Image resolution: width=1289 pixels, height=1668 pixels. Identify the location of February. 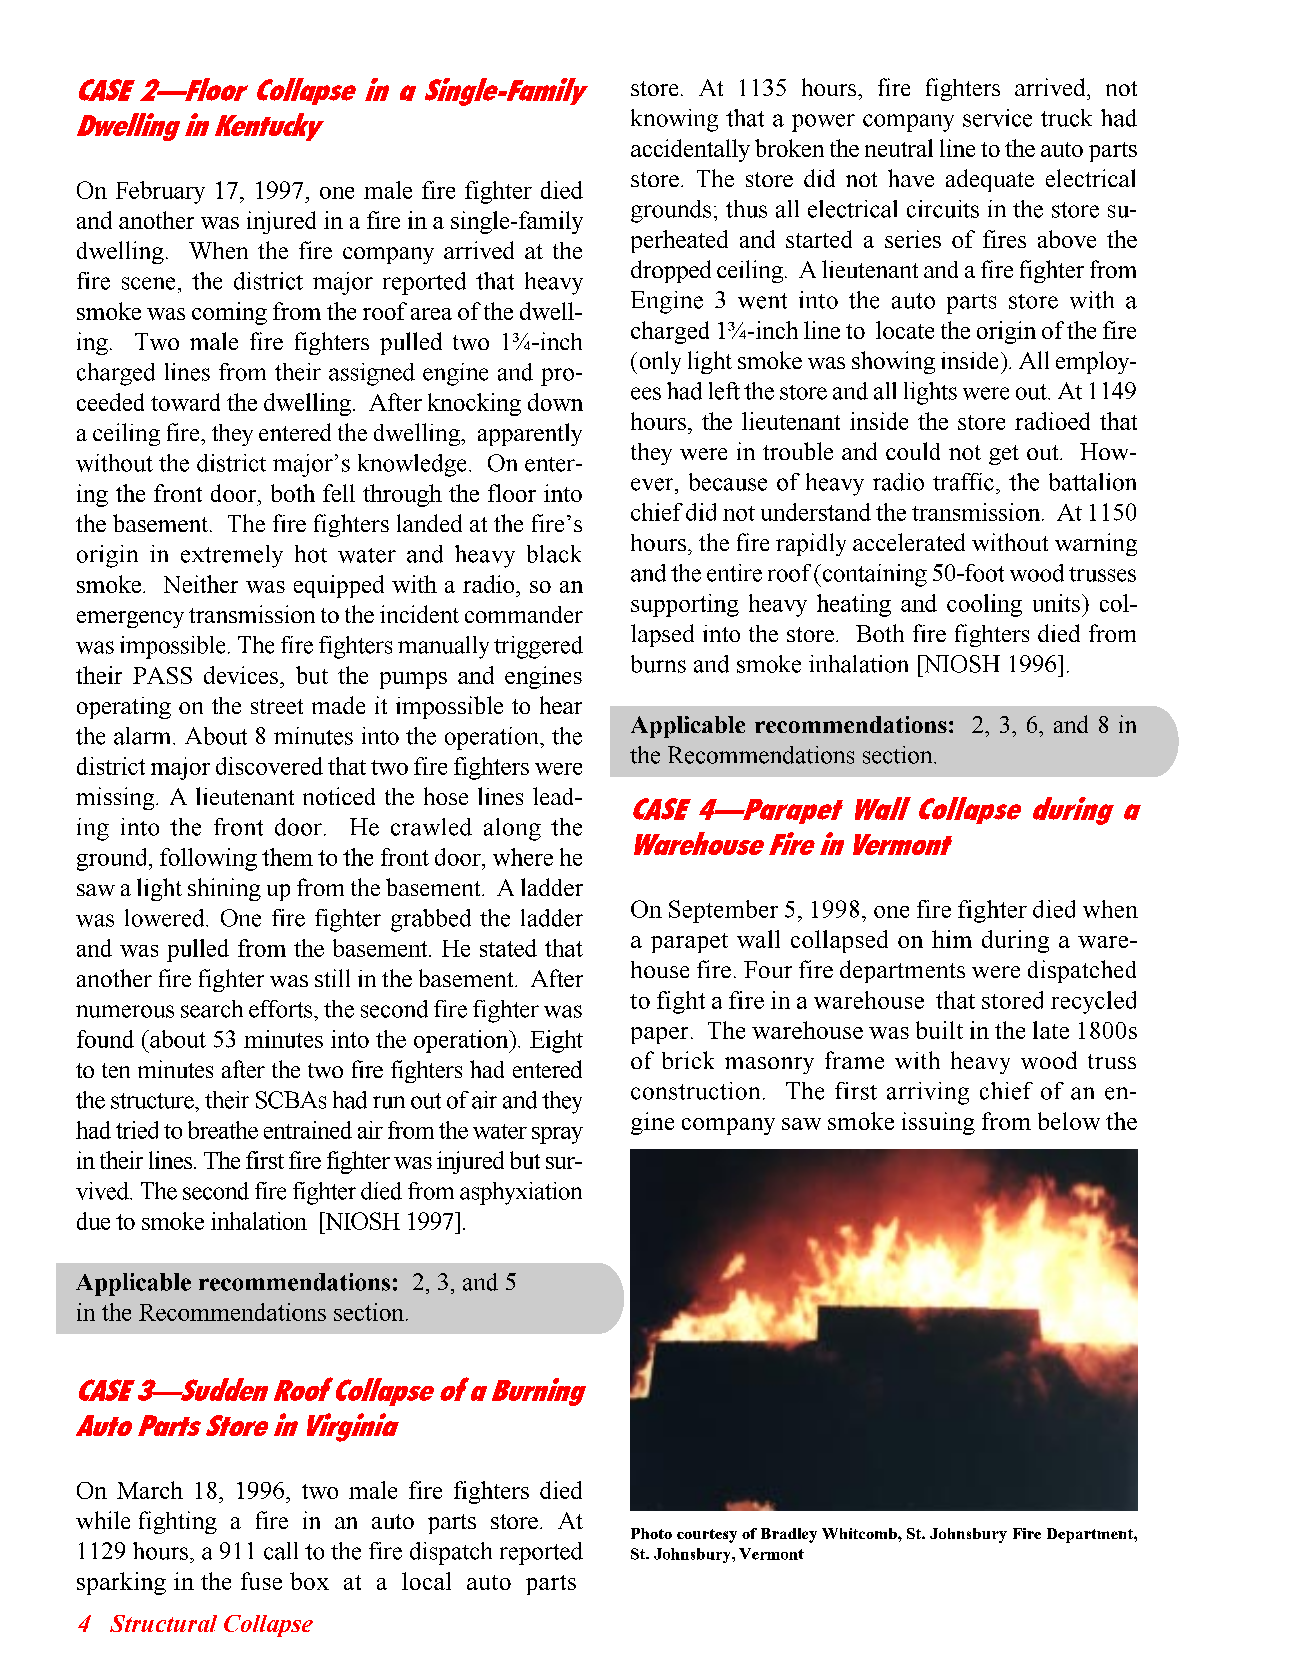
(160, 192).
